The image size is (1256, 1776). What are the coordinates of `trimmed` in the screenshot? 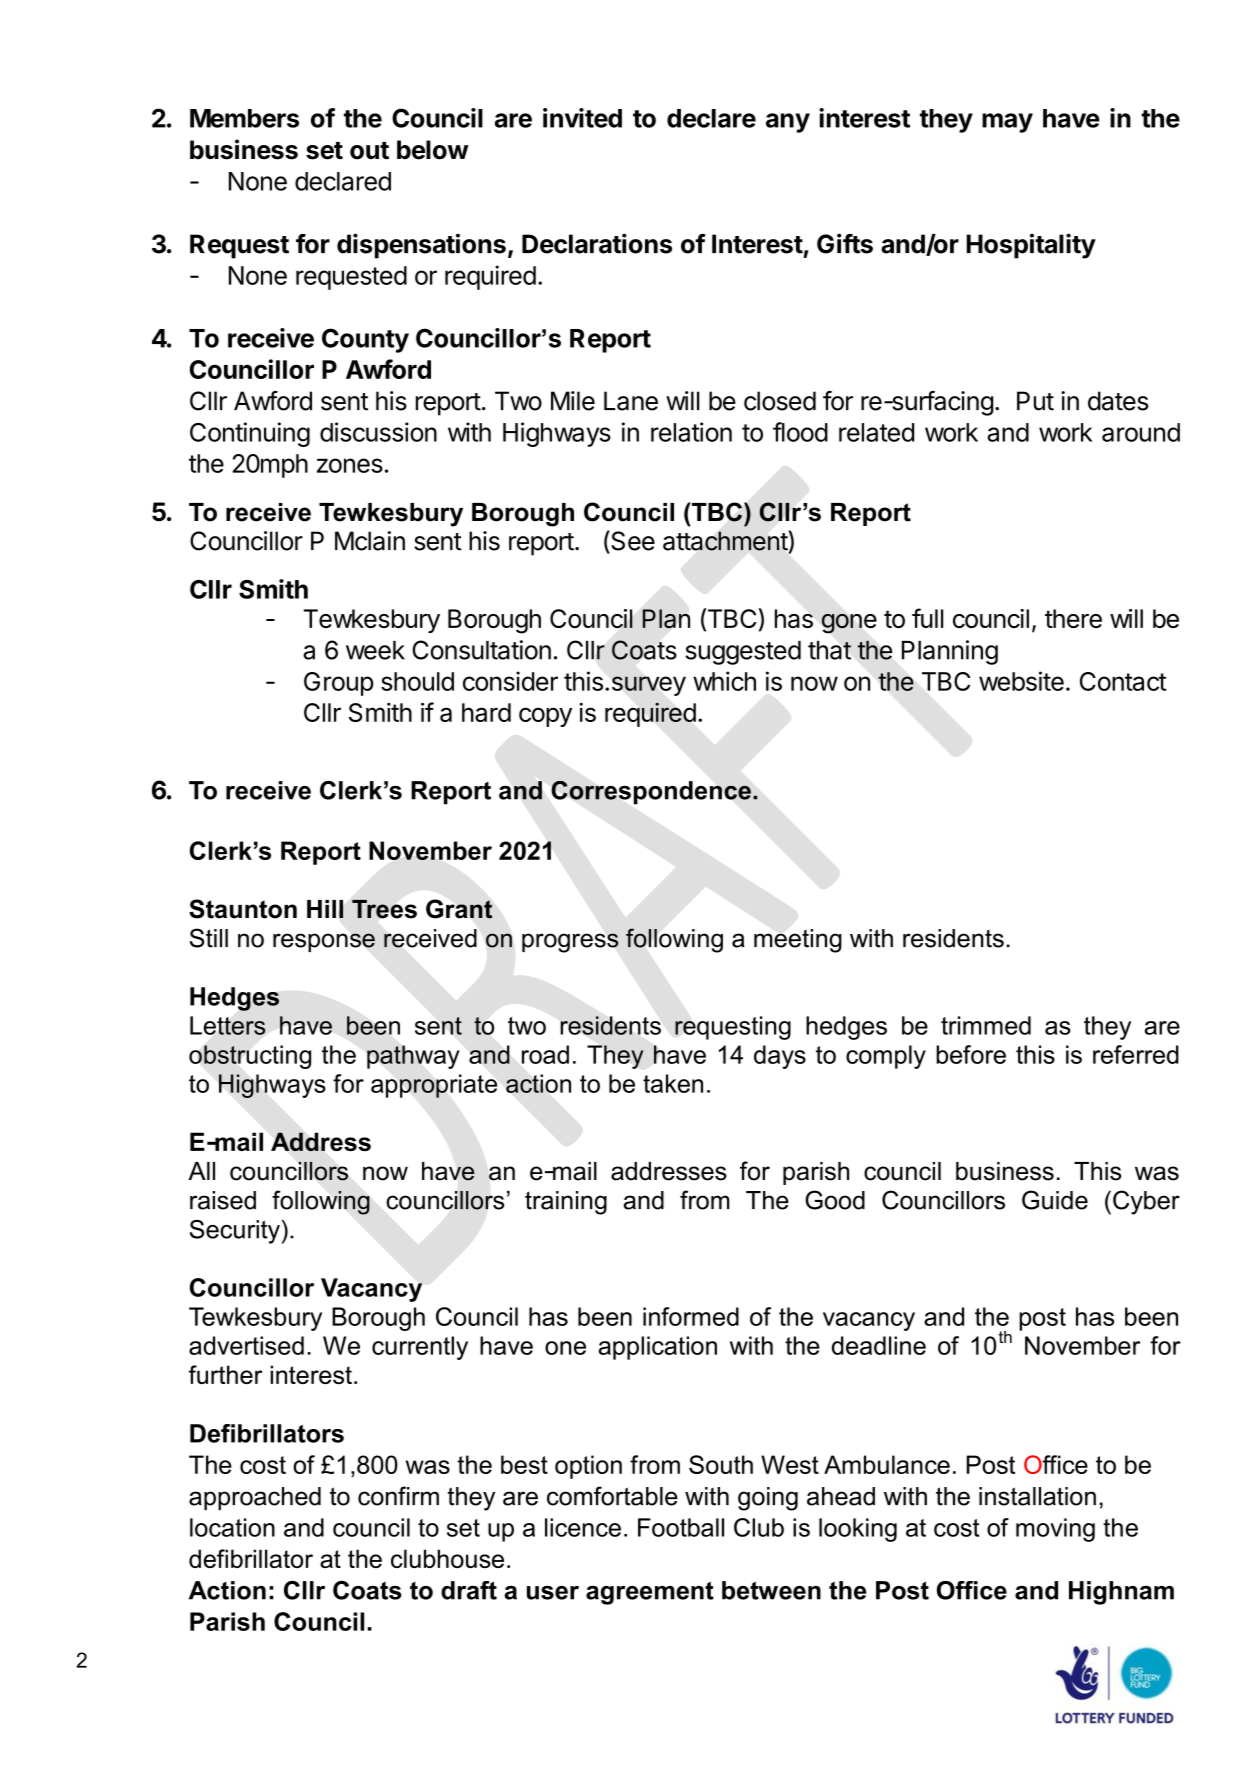 It's located at (986, 1025).
